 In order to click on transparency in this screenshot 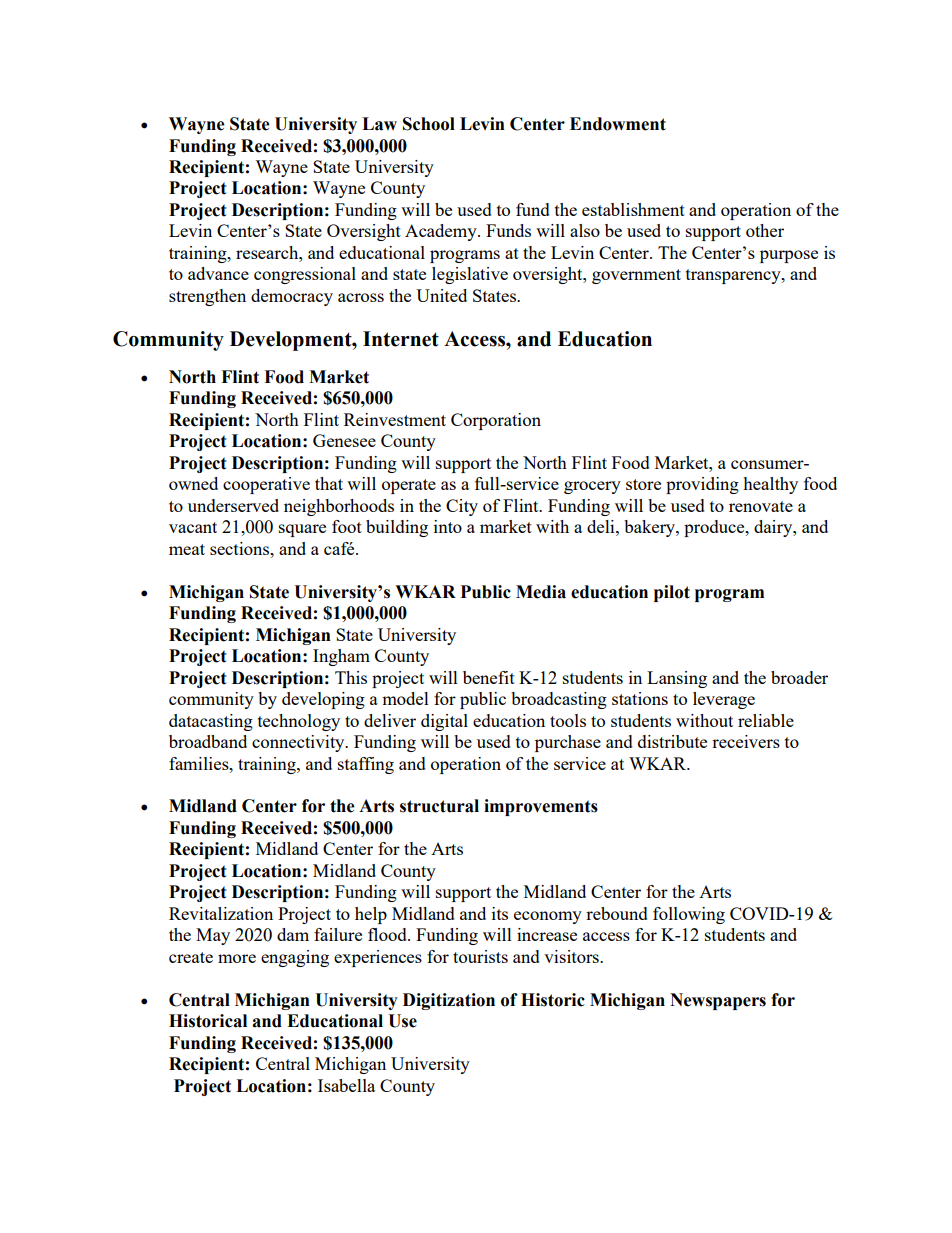, I will do `click(734, 276)`.
